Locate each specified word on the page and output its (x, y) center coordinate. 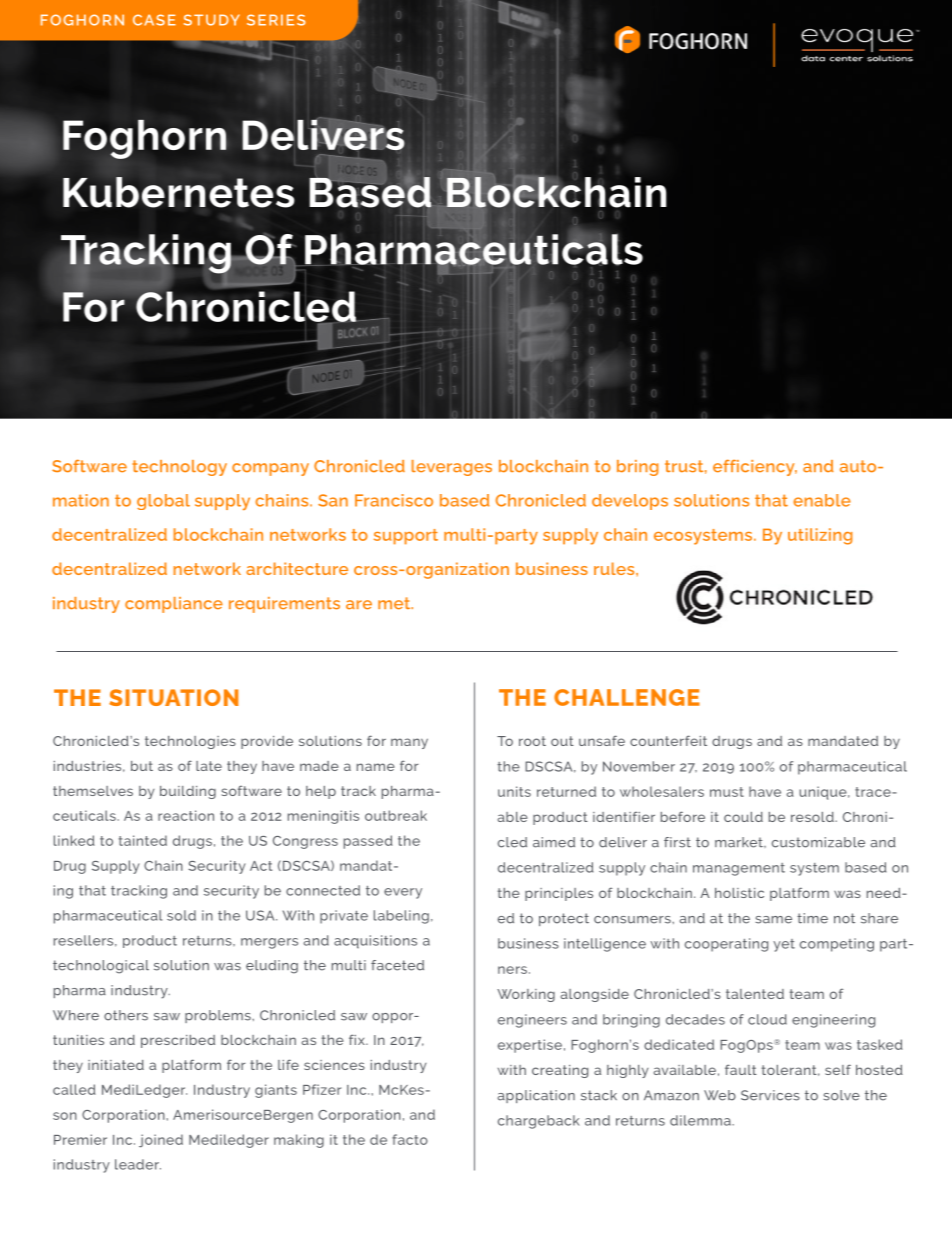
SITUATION (173, 697)
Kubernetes (178, 192)
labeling (401, 917)
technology (179, 468)
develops (630, 502)
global (163, 502)
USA (261, 915)
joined (161, 1141)
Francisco (394, 500)
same (773, 920)
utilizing (820, 536)
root (532, 741)
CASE (154, 20)
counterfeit (668, 740)
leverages (452, 468)
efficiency (755, 467)
